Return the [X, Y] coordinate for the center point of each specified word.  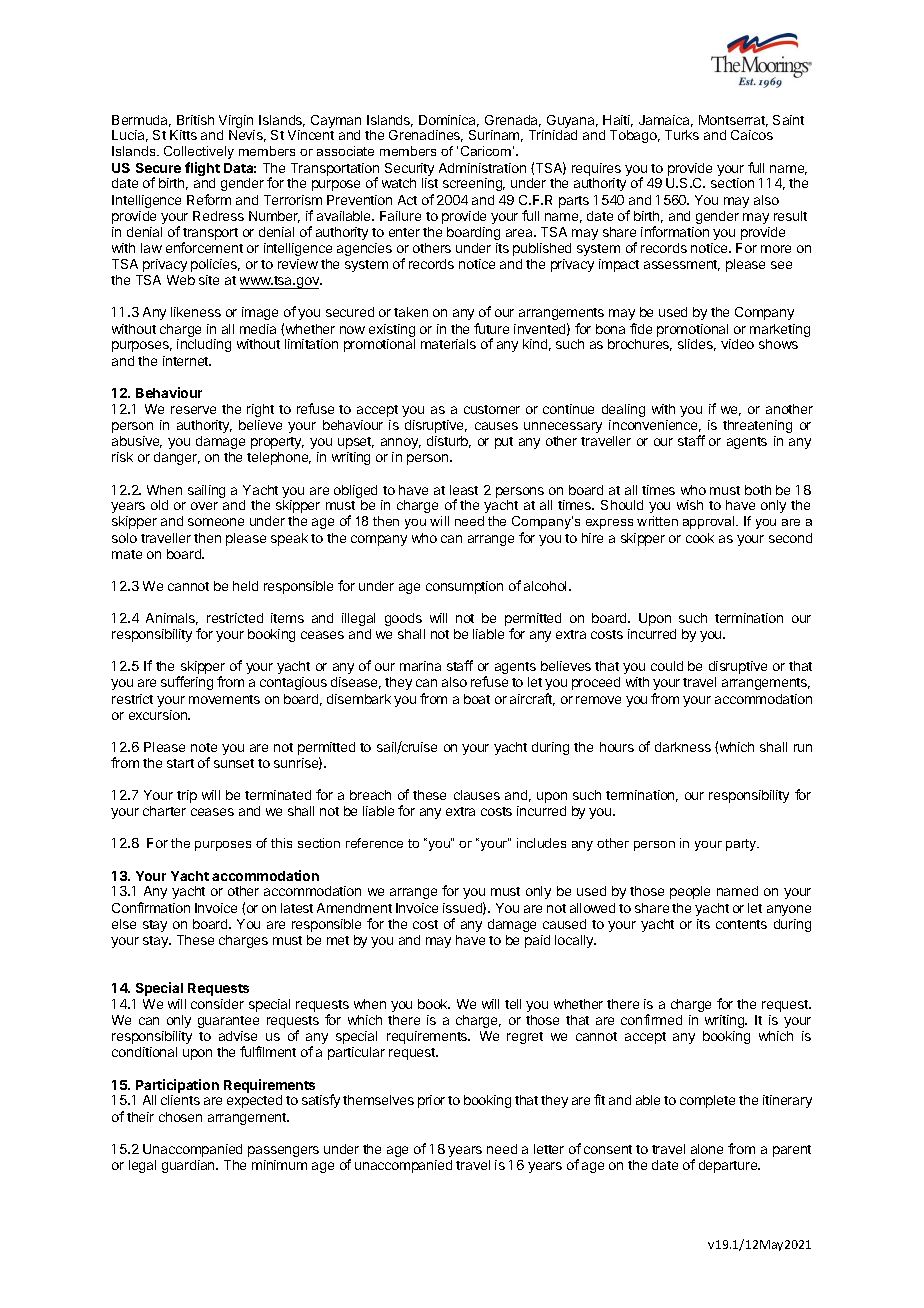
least [464, 490]
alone [707, 1149]
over [204, 506]
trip [187, 796]
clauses [477, 795]
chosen [180, 1117]
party [742, 845]
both [758, 490]
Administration [482, 168]
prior [431, 1101]
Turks [682, 135]
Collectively [199, 152]
